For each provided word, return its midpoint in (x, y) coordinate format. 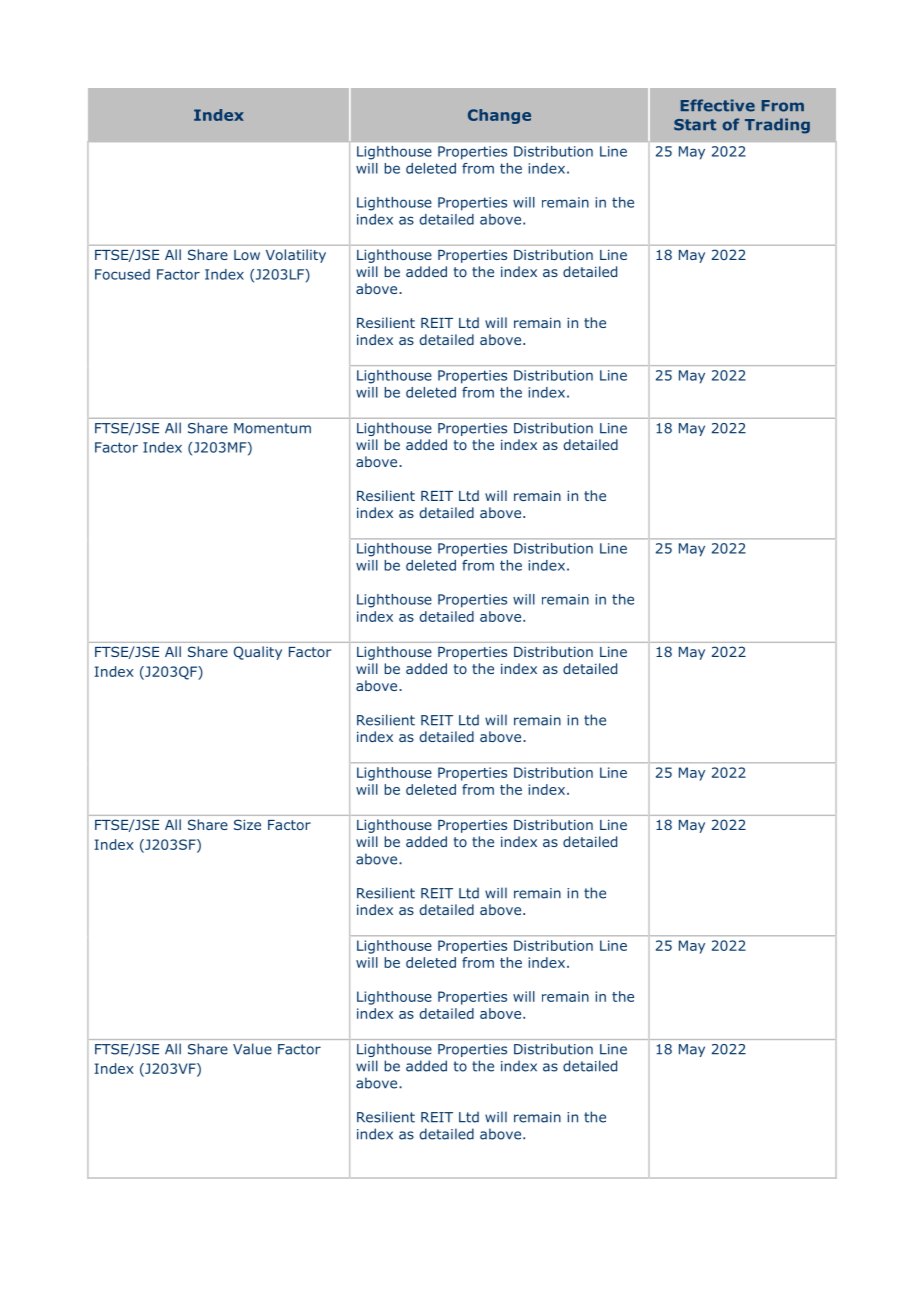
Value (252, 1049)
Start (695, 125)
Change (499, 116)
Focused (122, 274)
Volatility (296, 256)
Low (247, 255)
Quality (258, 653)
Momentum (272, 428)
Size (247, 824)
